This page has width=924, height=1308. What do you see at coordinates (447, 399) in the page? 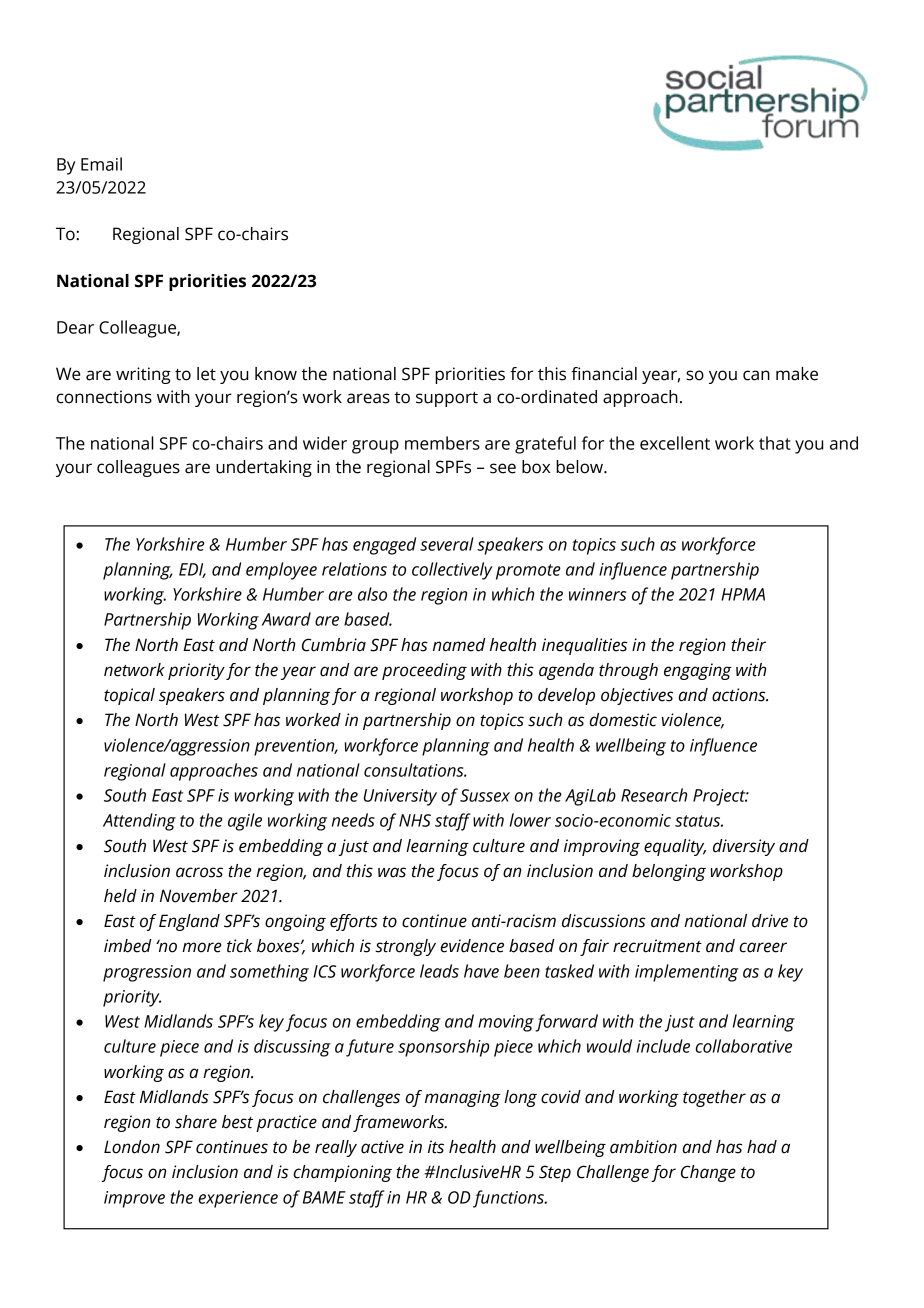
I see `support` at bounding box center [447, 399].
